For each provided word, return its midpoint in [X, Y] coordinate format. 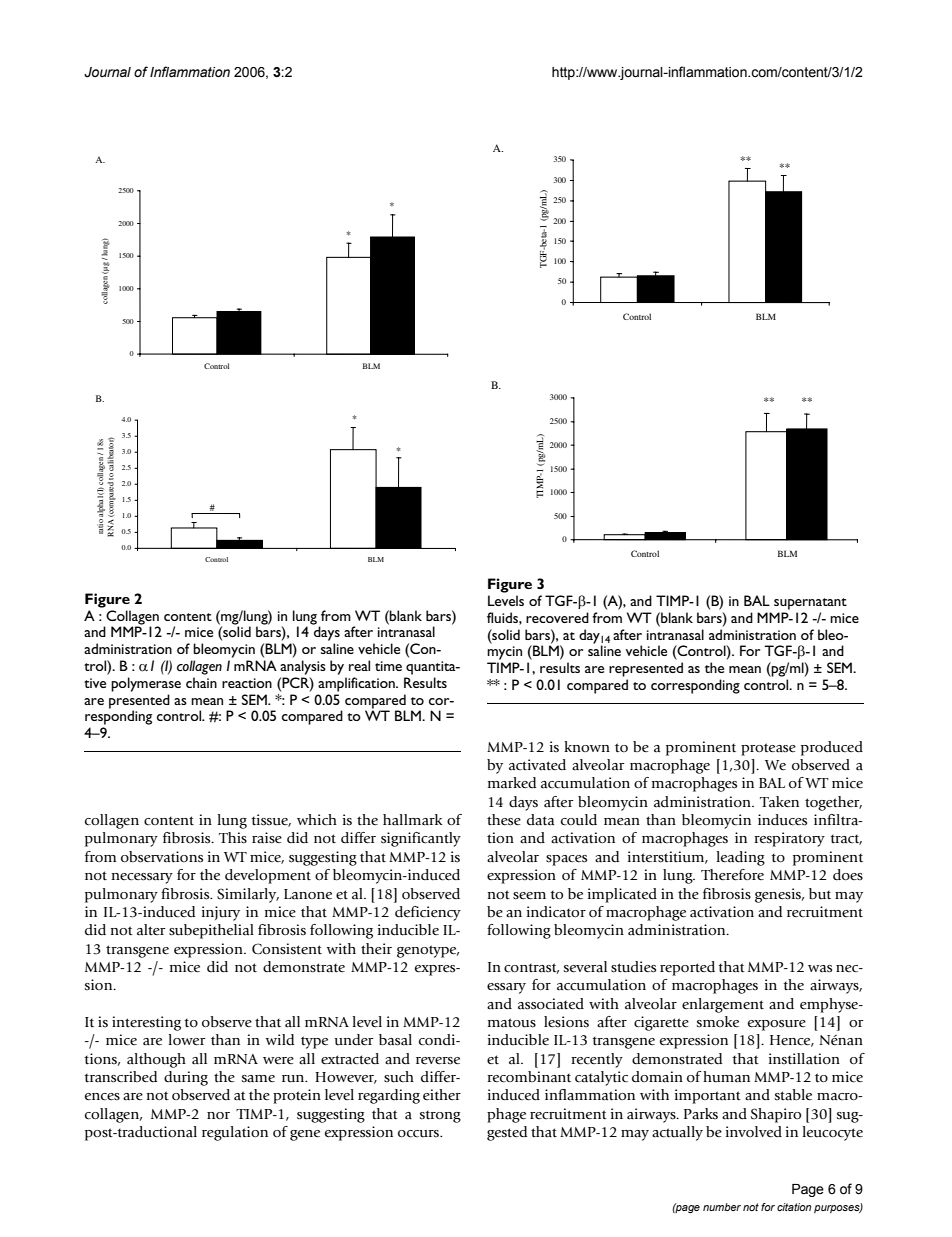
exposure [777, 1025]
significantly [421, 839]
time [388, 666]
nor [218, 1115]
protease [768, 749]
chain [201, 682]
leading [740, 858]
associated [551, 1004]
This [233, 838]
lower [186, 1040]
